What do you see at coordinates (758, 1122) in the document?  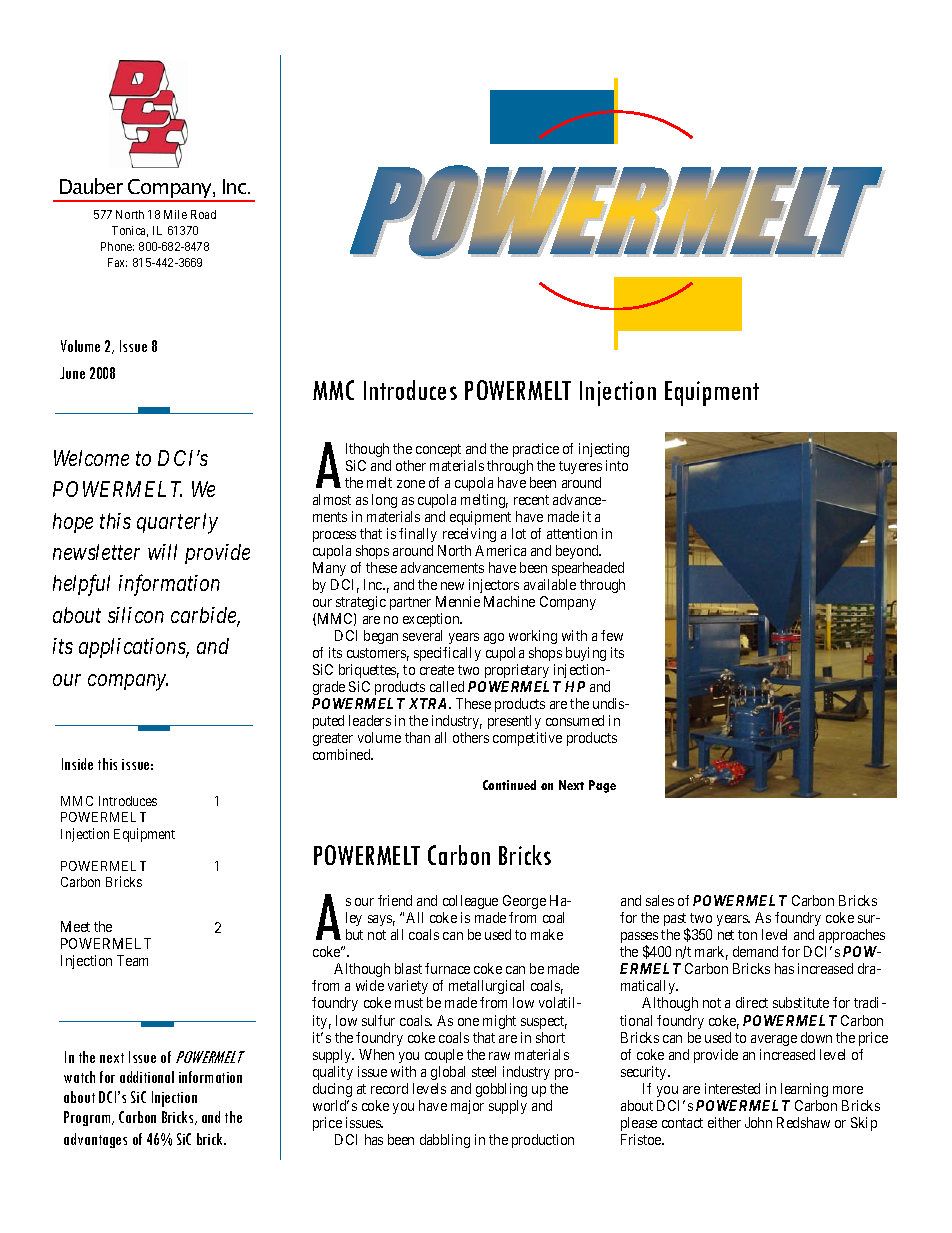 I see `John` at bounding box center [758, 1122].
